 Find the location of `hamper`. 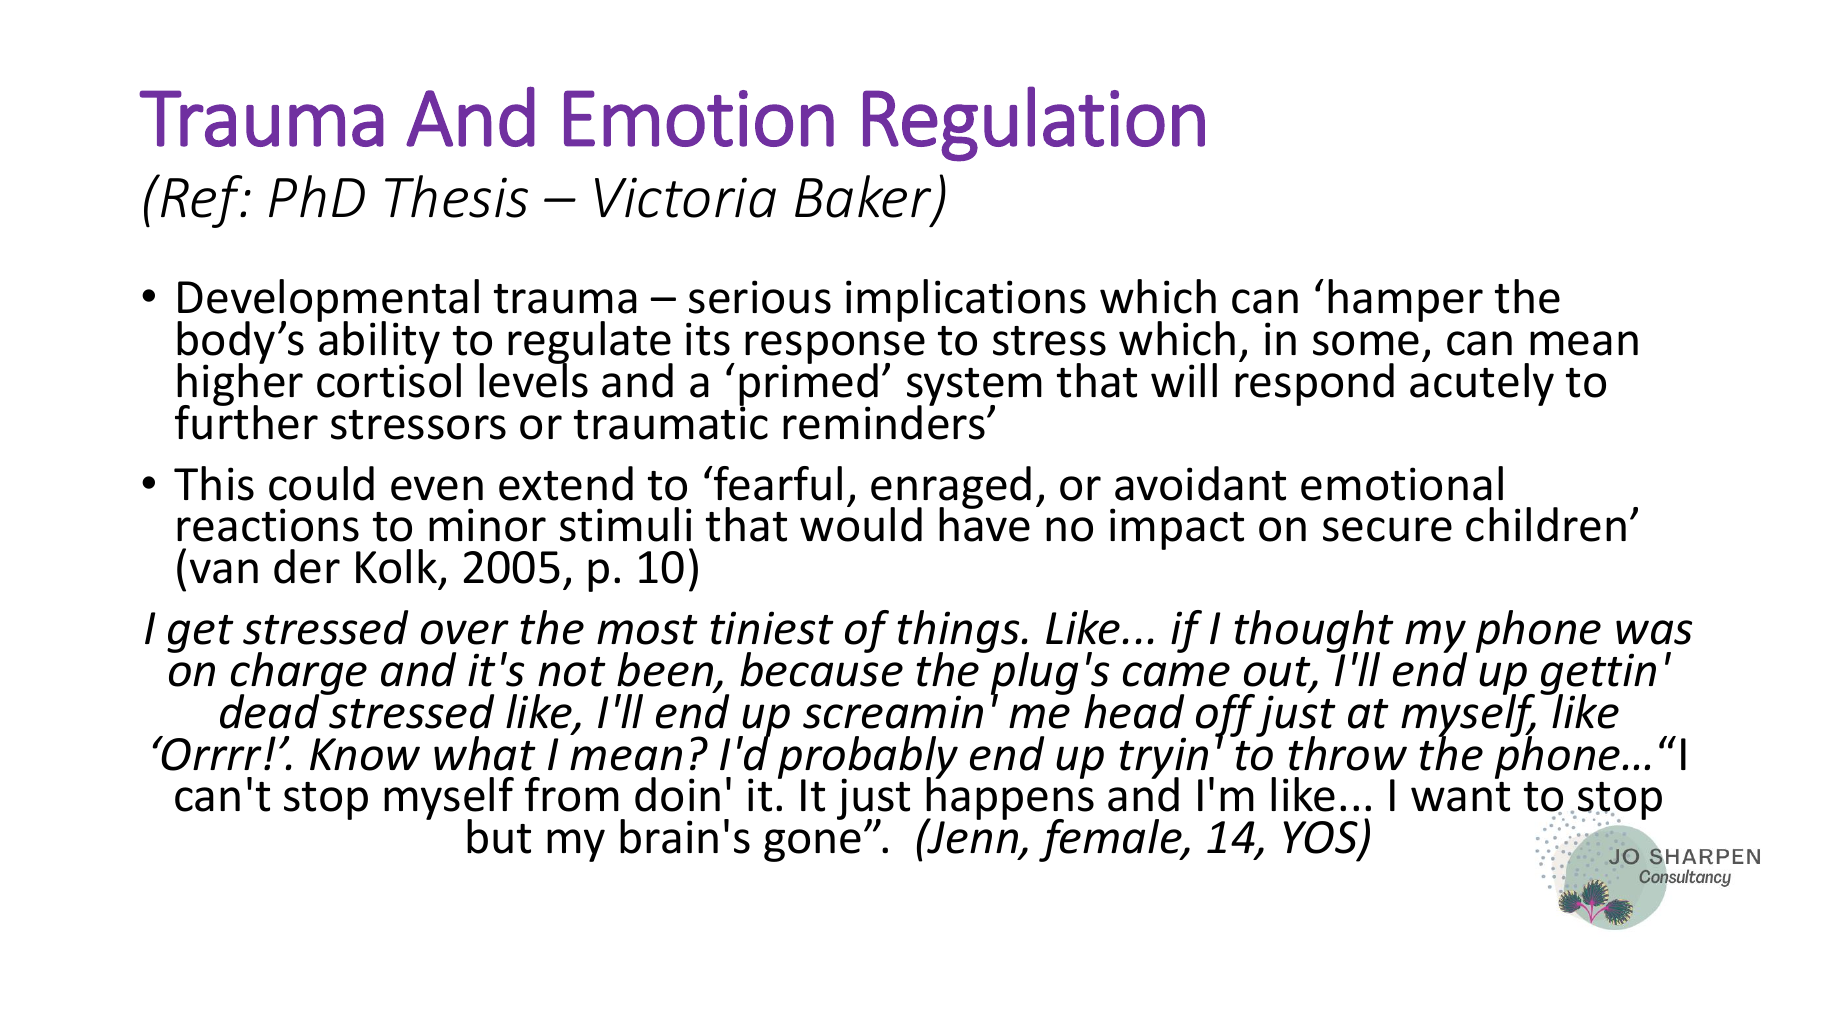

hamper is located at coordinates (1405, 300).
